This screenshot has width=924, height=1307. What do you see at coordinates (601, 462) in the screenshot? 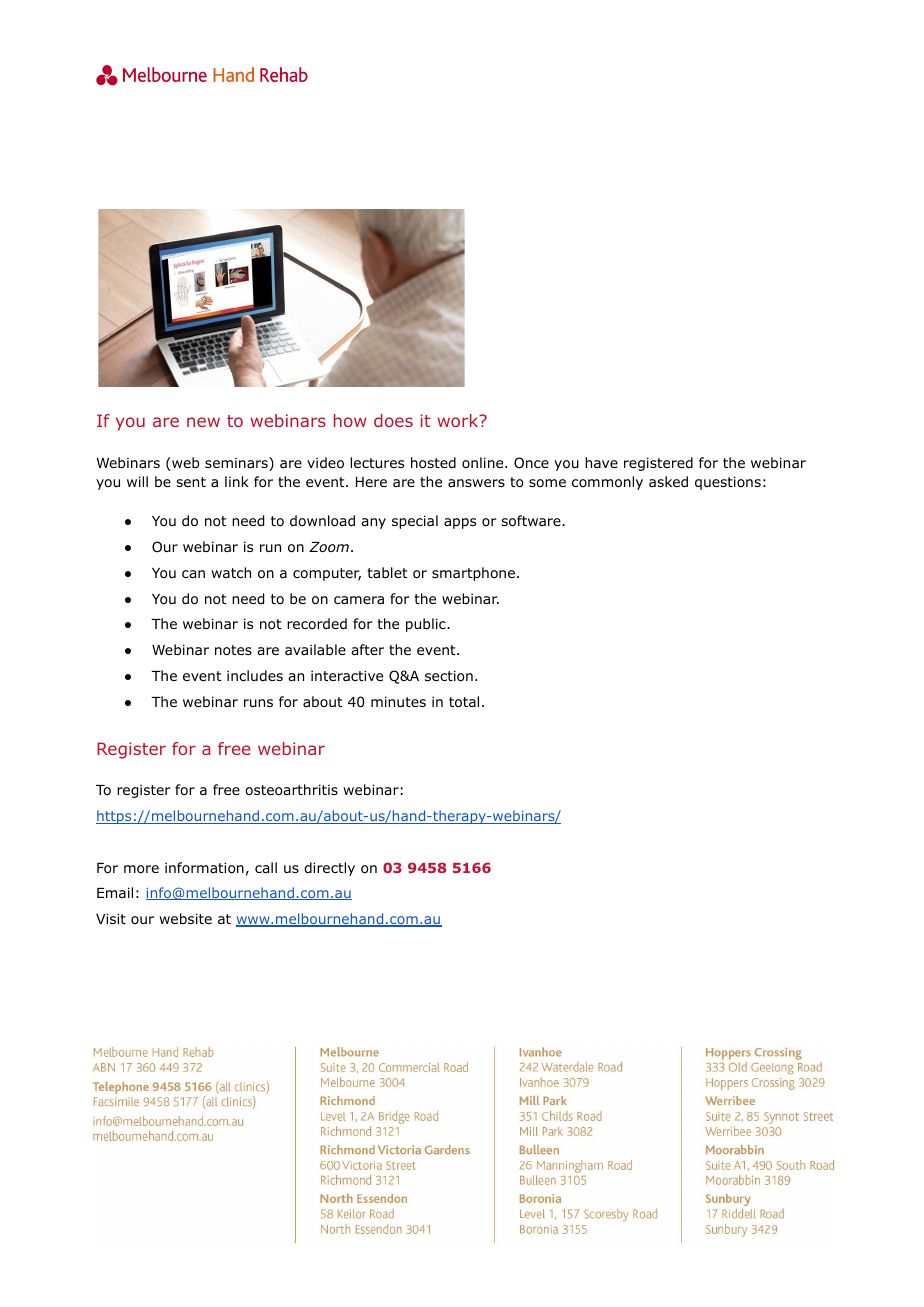
I see `have` at bounding box center [601, 462].
